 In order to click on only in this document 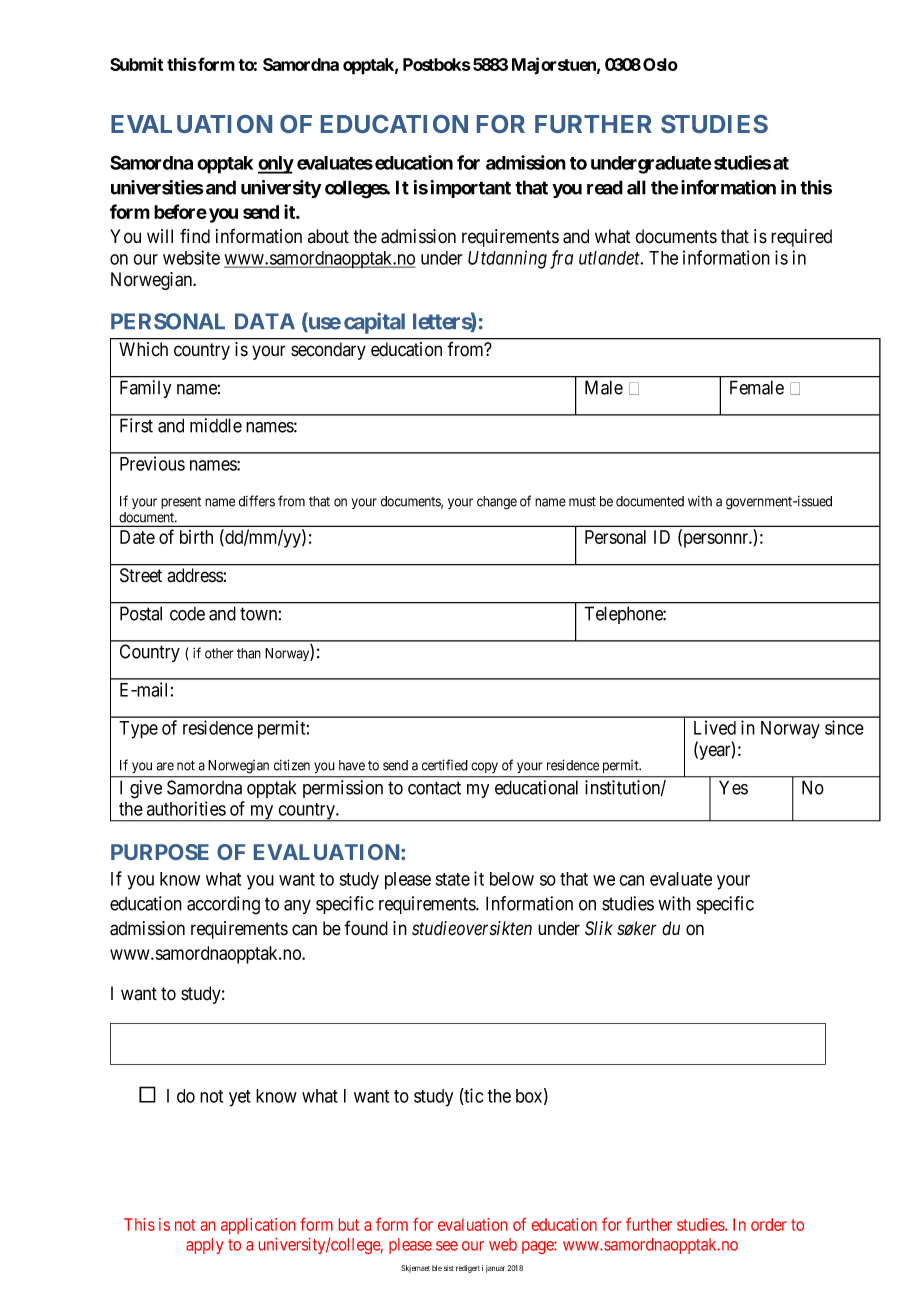, I will do `click(276, 165)`.
